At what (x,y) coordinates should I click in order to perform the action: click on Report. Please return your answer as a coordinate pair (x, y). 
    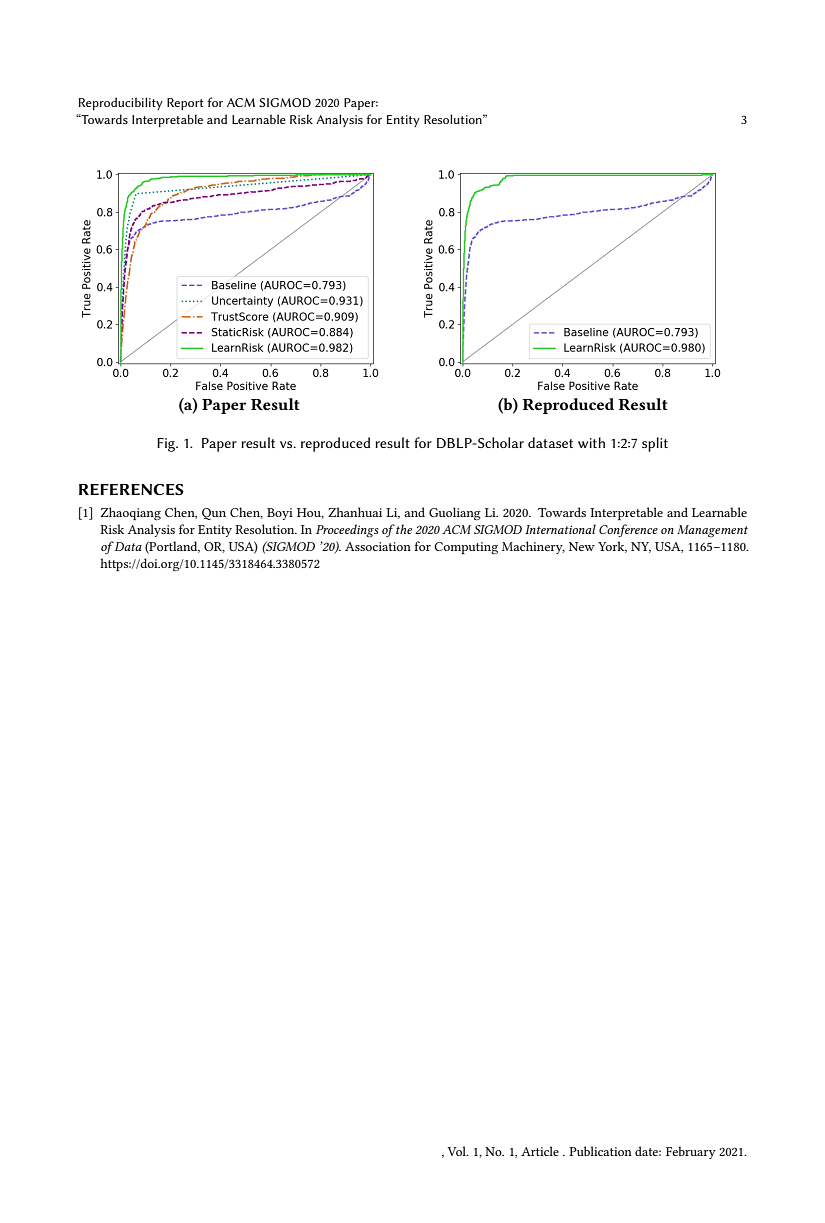
    Looking at the image, I should click on (185, 104).
